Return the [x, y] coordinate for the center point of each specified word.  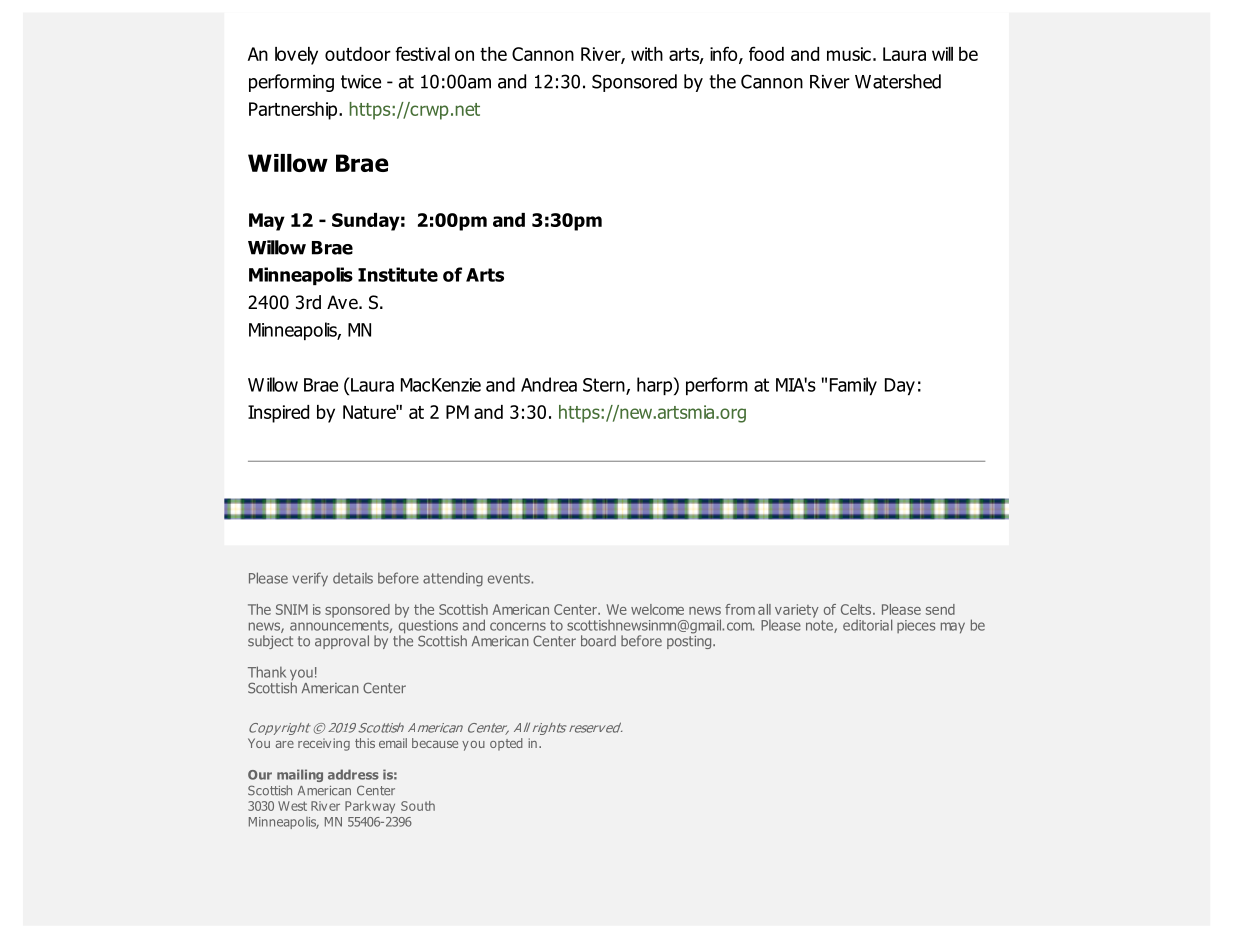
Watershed [898, 81]
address [353, 774]
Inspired [278, 414]
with [647, 54]
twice [361, 82]
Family [853, 386]
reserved [595, 727]
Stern [605, 386]
